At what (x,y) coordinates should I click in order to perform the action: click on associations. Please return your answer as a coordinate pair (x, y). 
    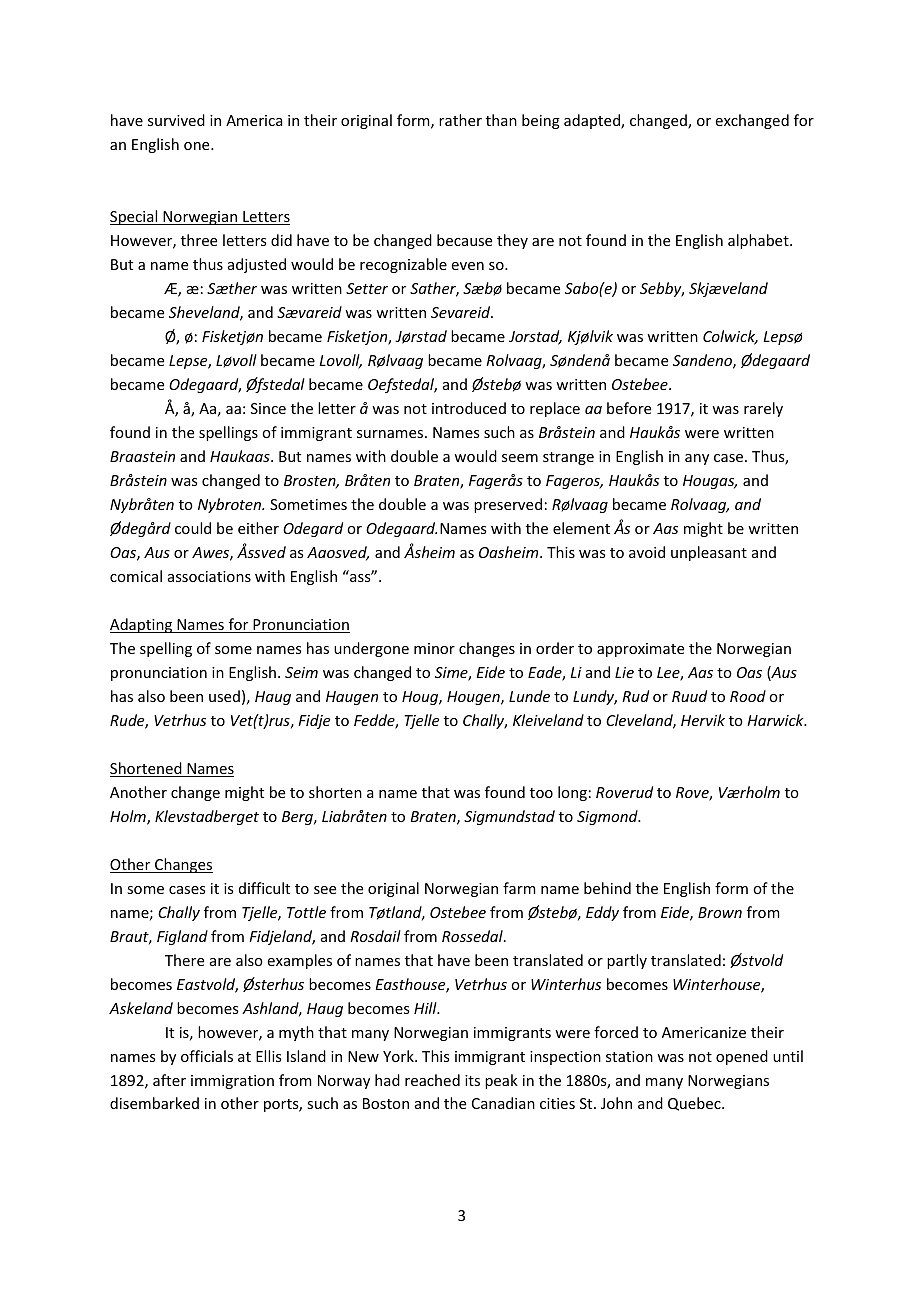
    Looking at the image, I should click on (209, 576).
